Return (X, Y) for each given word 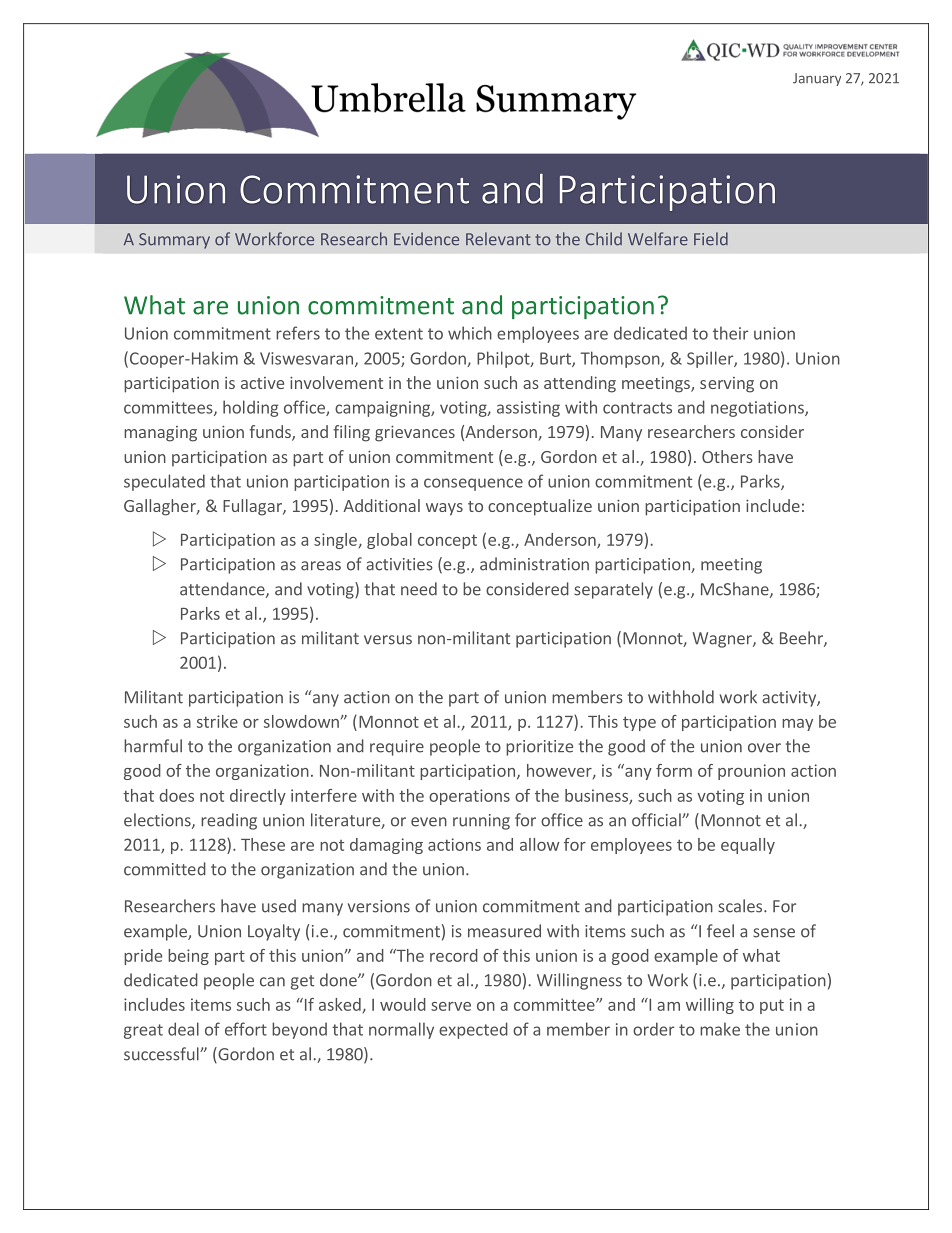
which (470, 333)
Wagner (723, 640)
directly (258, 797)
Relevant (498, 239)
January (817, 79)
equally (748, 846)
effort (246, 1029)
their (730, 333)
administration (534, 564)
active (262, 383)
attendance (223, 590)
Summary (174, 241)
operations (469, 797)
